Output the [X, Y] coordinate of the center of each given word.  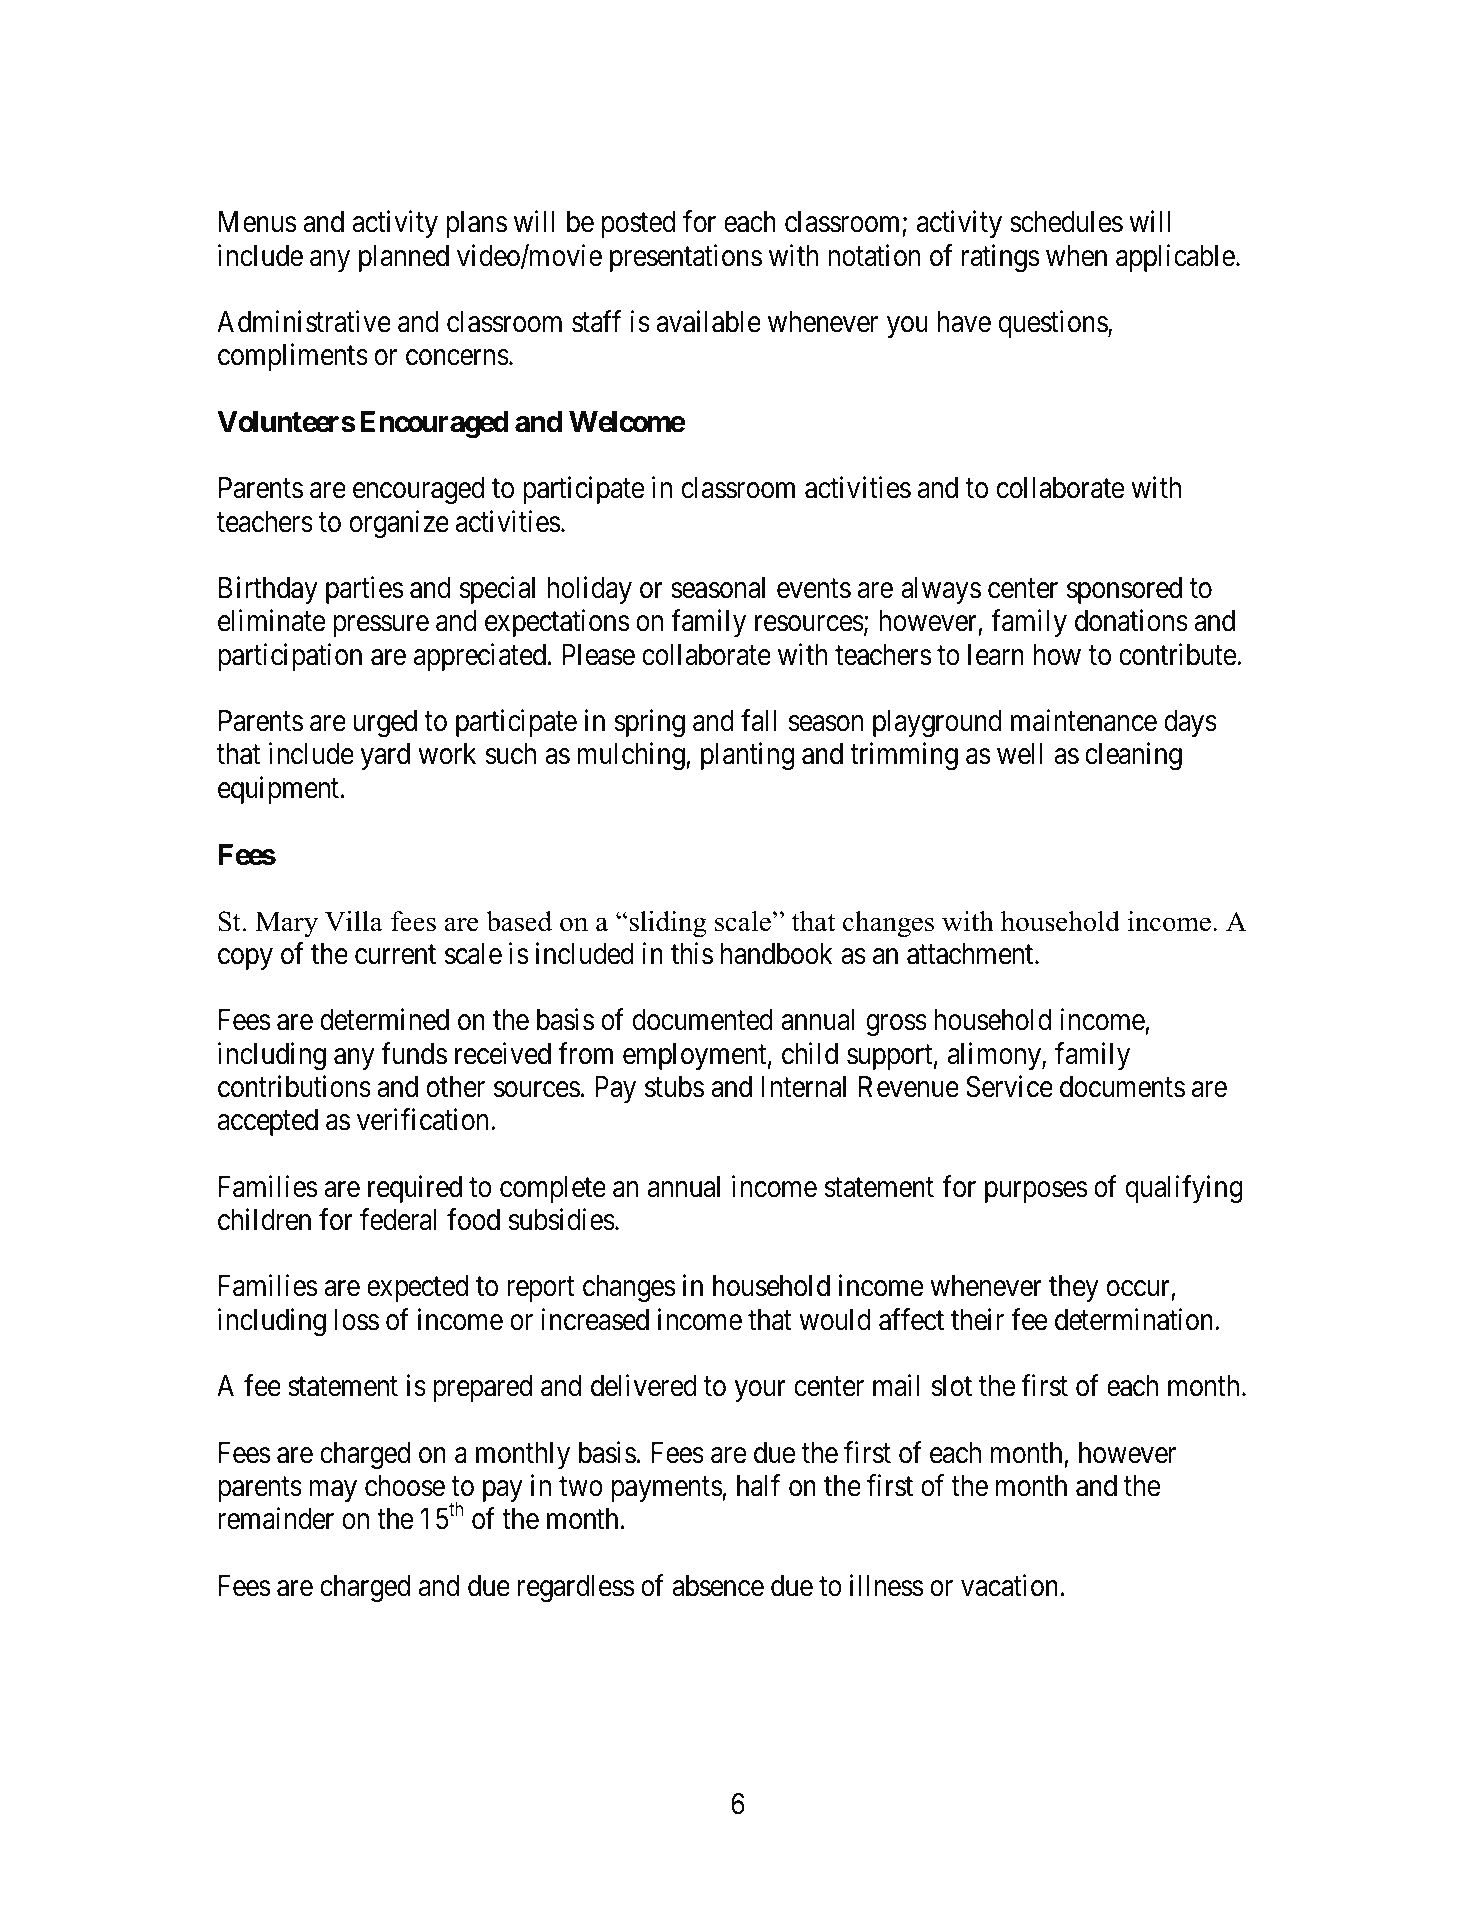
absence [718, 1586]
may [333, 1491]
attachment [971, 954]
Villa [354, 921]
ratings [1001, 258]
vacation [1009, 1585]
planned [404, 258]
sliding [668, 924]
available [708, 321]
